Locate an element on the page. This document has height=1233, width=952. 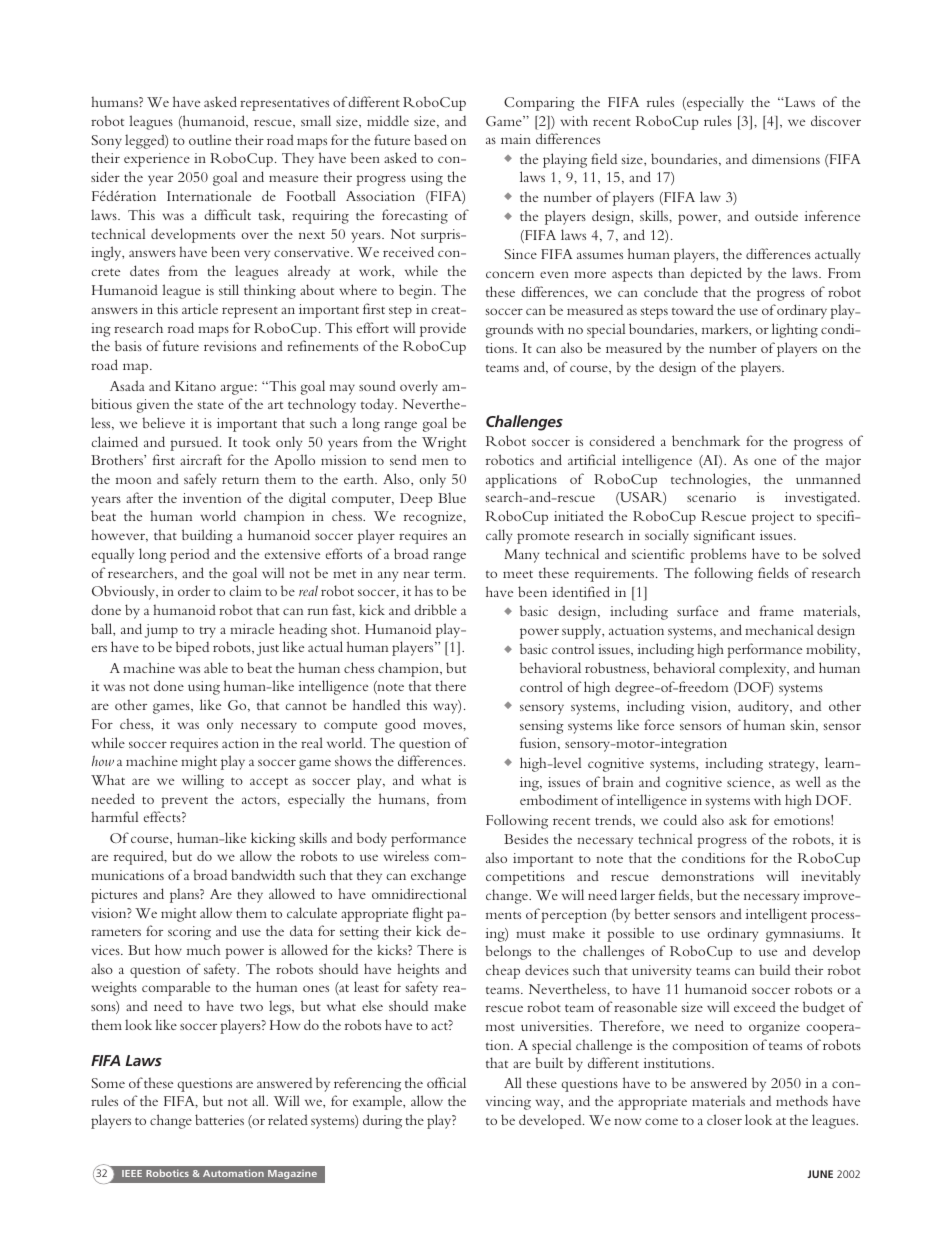
mechanical is located at coordinates (779, 629).
